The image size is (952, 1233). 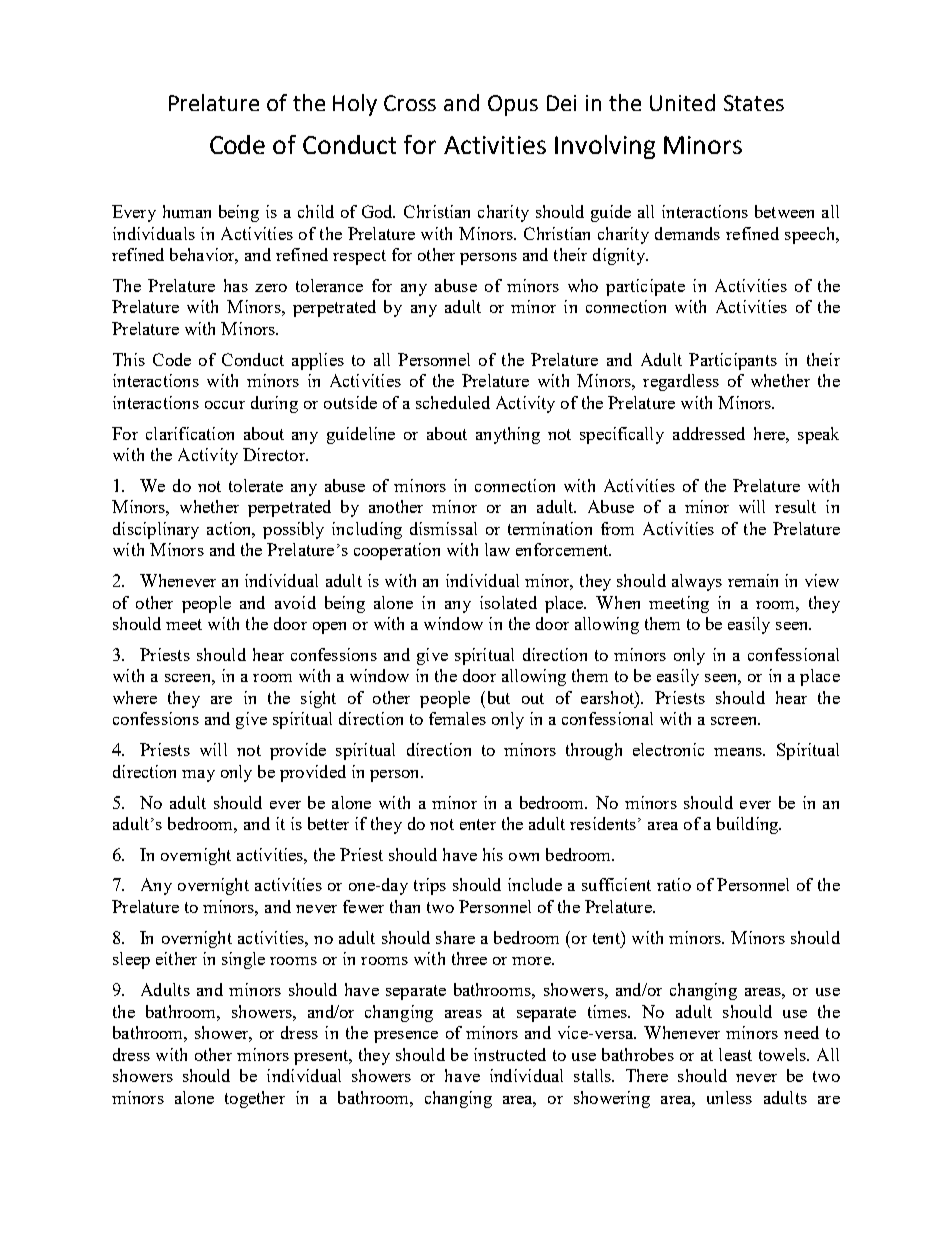 I want to click on avoid, so click(x=295, y=602).
